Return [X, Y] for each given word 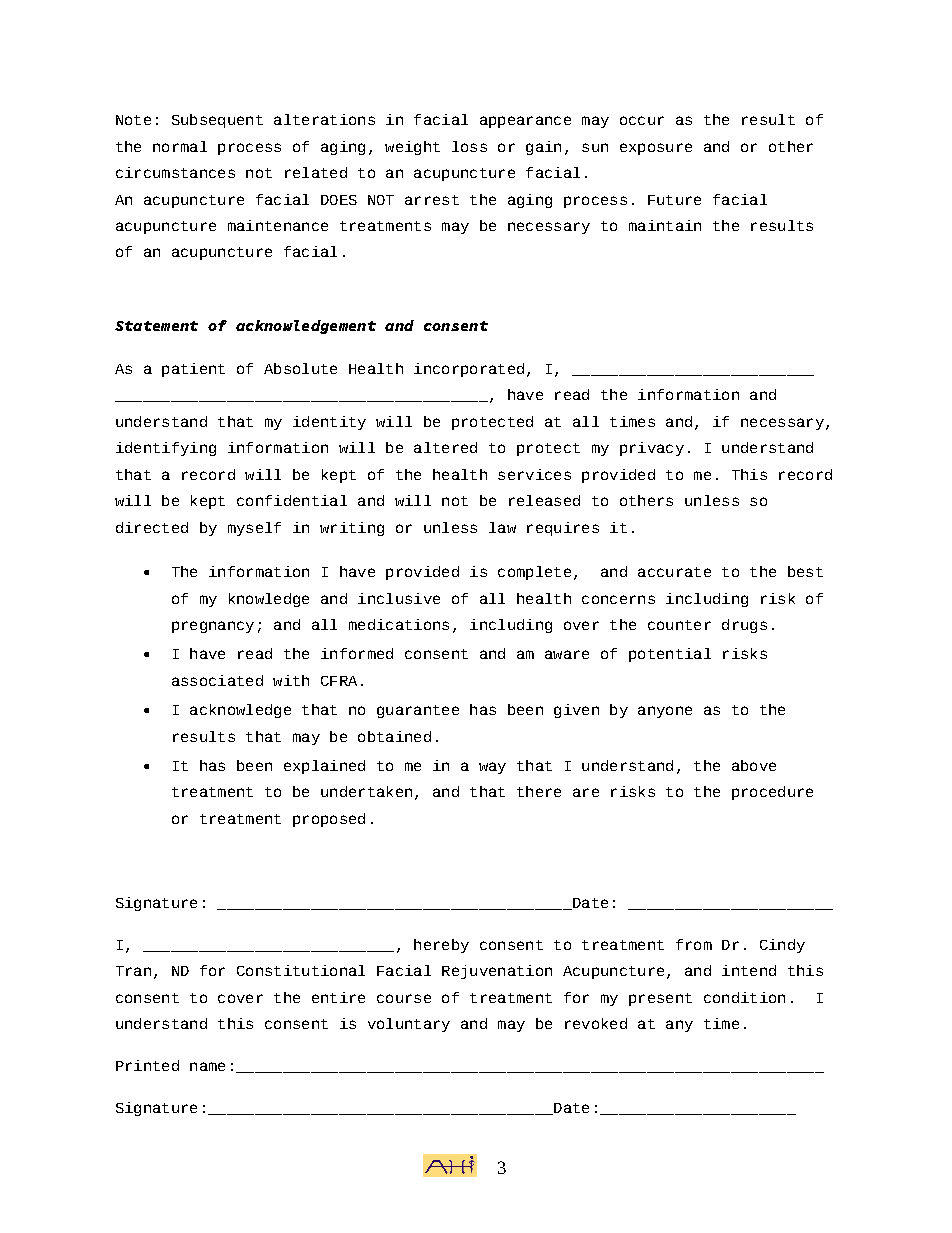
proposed [329, 820]
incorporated [469, 370]
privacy [652, 449]
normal [180, 146]
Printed [147, 1065]
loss [469, 146]
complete [534, 573]
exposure [656, 149]
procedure [772, 793]
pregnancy [213, 627]
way [492, 768]
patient [193, 370]
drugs [744, 626]
